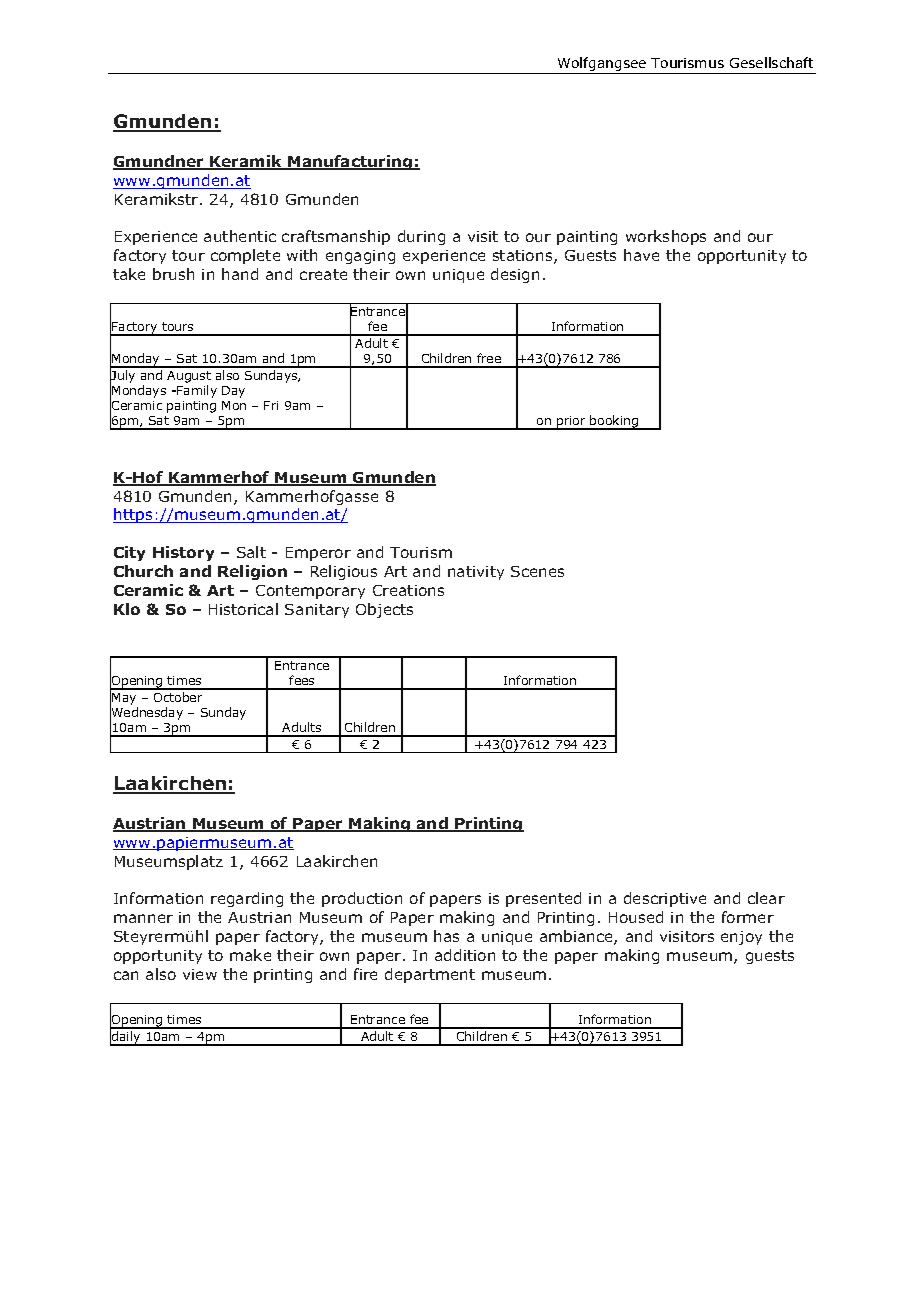  Describe the element at coordinates (408, 590) in the screenshot. I see `Creations` at that location.
